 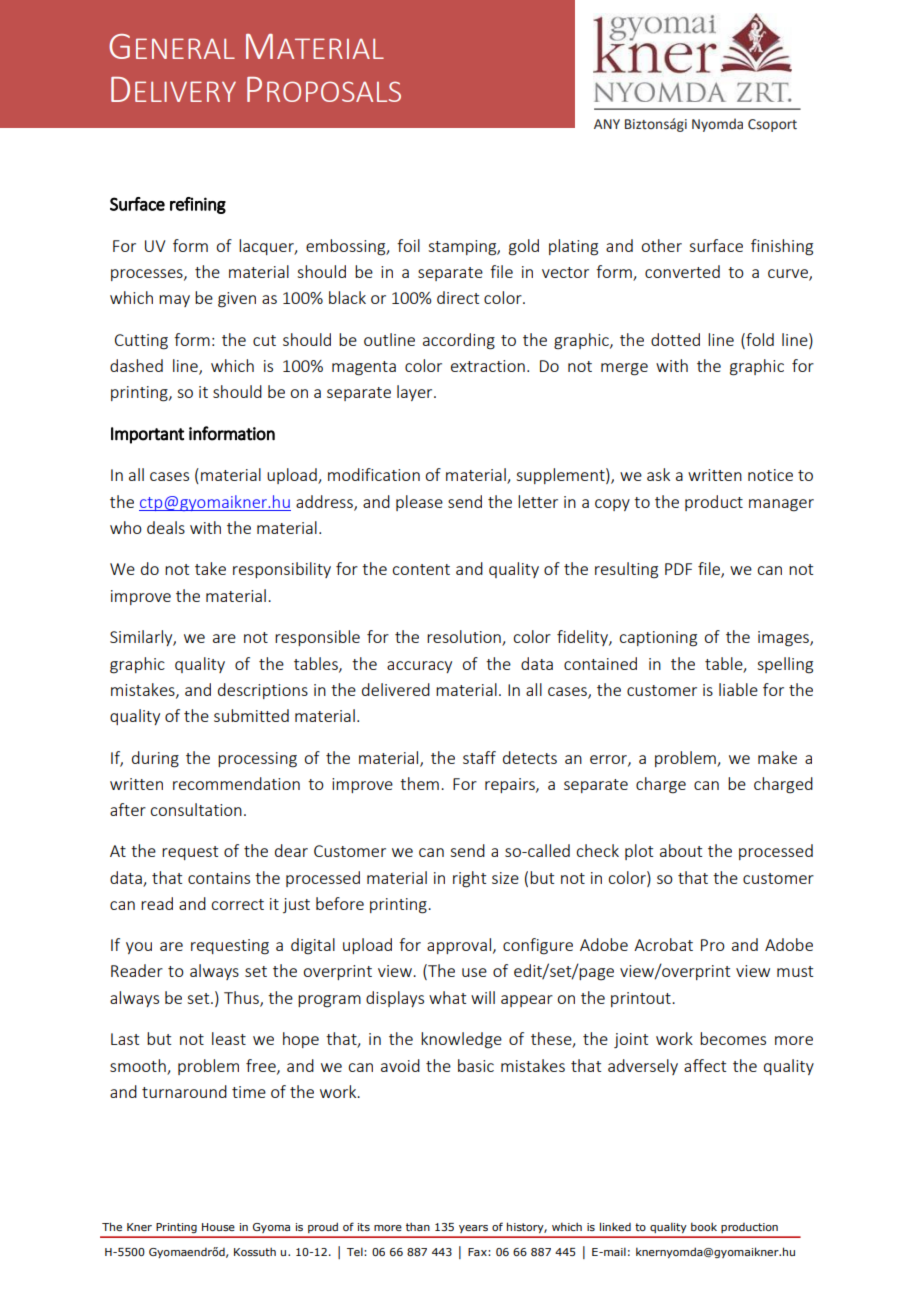 What do you see at coordinates (658, 474) in the image?
I see `ask` at bounding box center [658, 474].
